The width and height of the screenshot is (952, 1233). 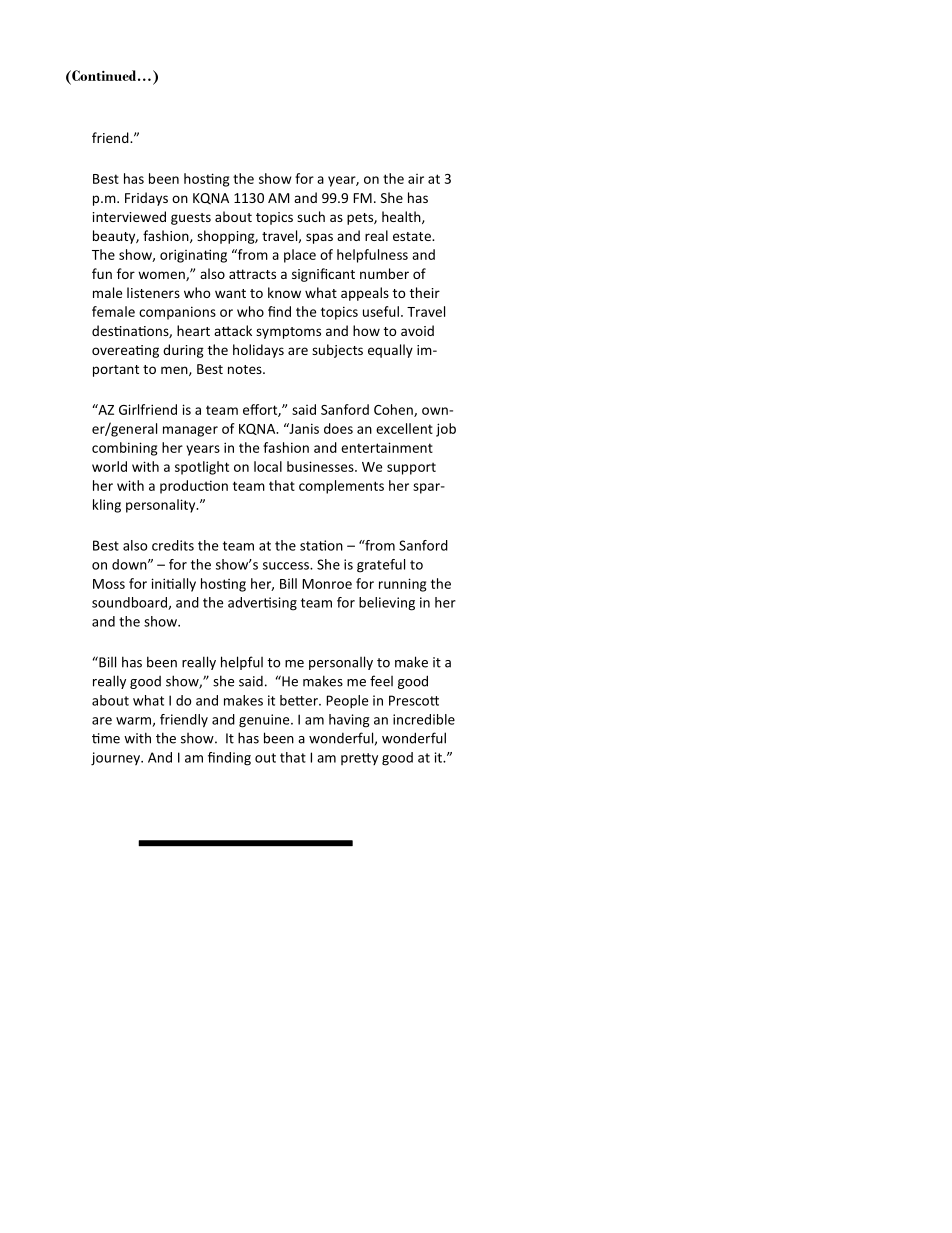 I want to click on air, so click(x=416, y=179).
